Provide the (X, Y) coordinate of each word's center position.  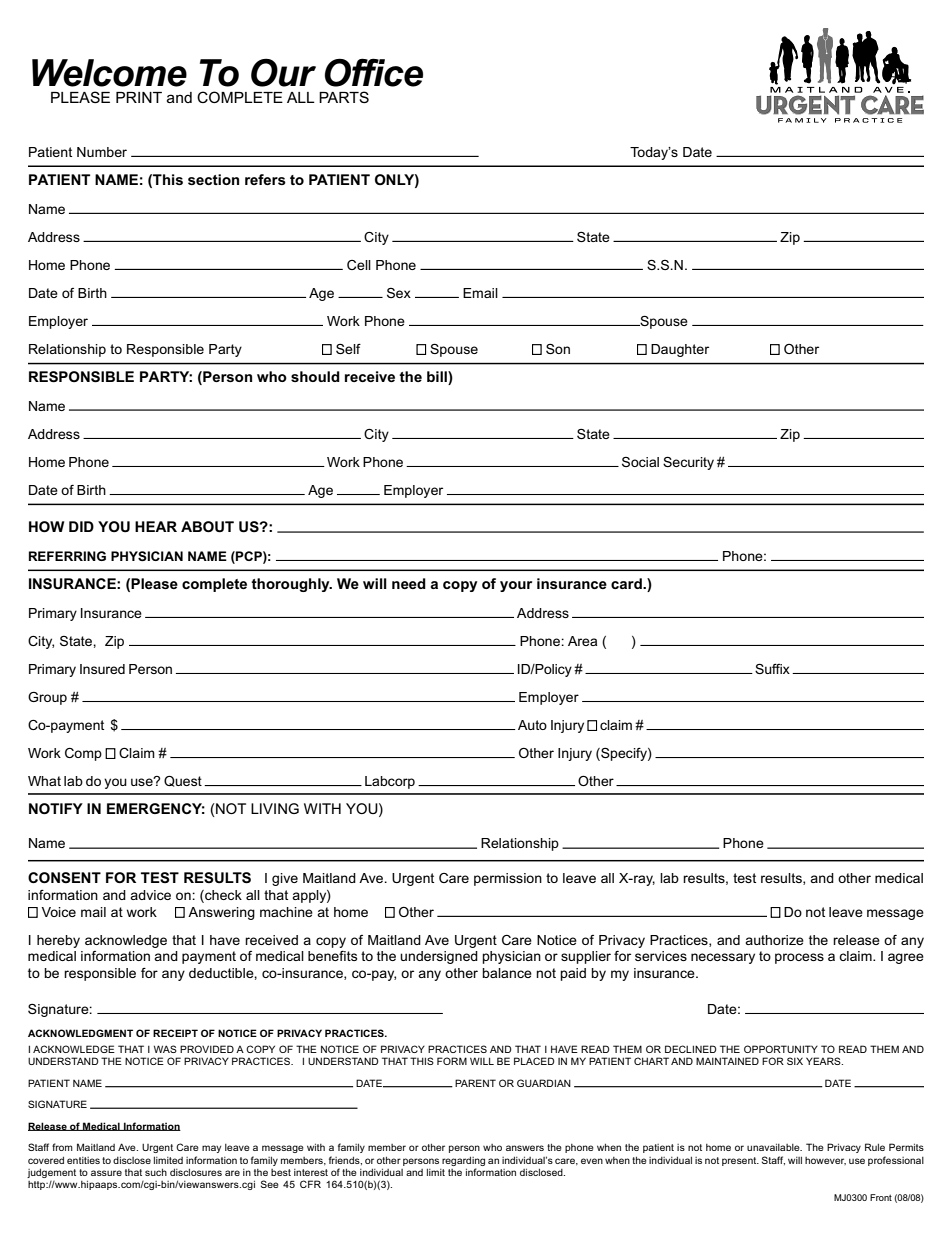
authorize (774, 940)
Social (640, 462)
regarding (463, 1161)
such (156, 1172)
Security (688, 463)
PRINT (139, 97)
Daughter (680, 350)
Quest (183, 781)
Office (374, 72)
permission (508, 879)
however (825, 1161)
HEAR (156, 526)
